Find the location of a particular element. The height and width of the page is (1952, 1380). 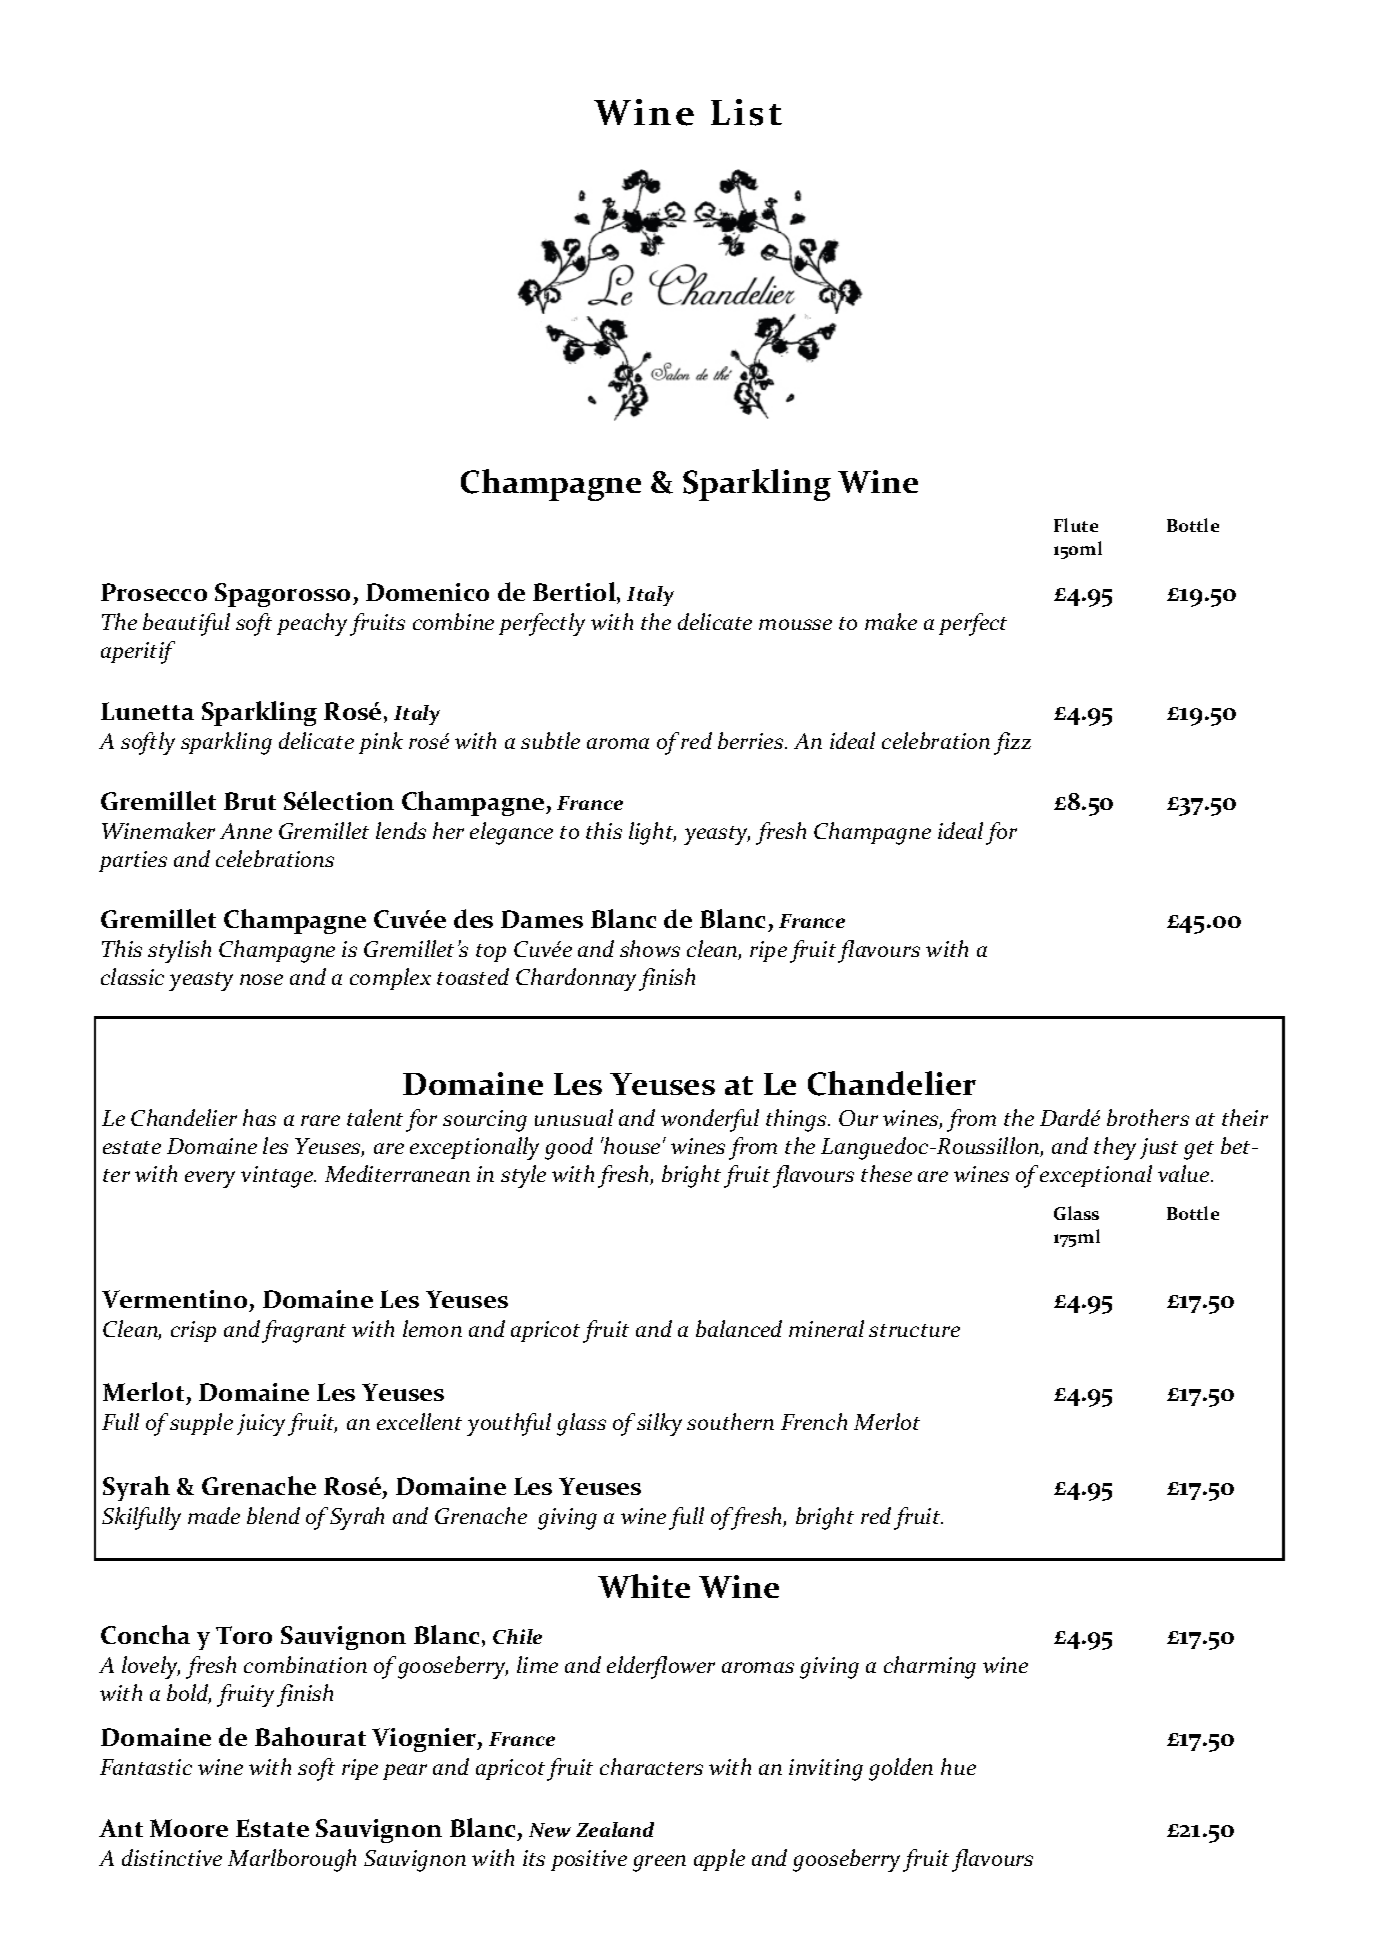

mousse is located at coordinates (795, 624).
